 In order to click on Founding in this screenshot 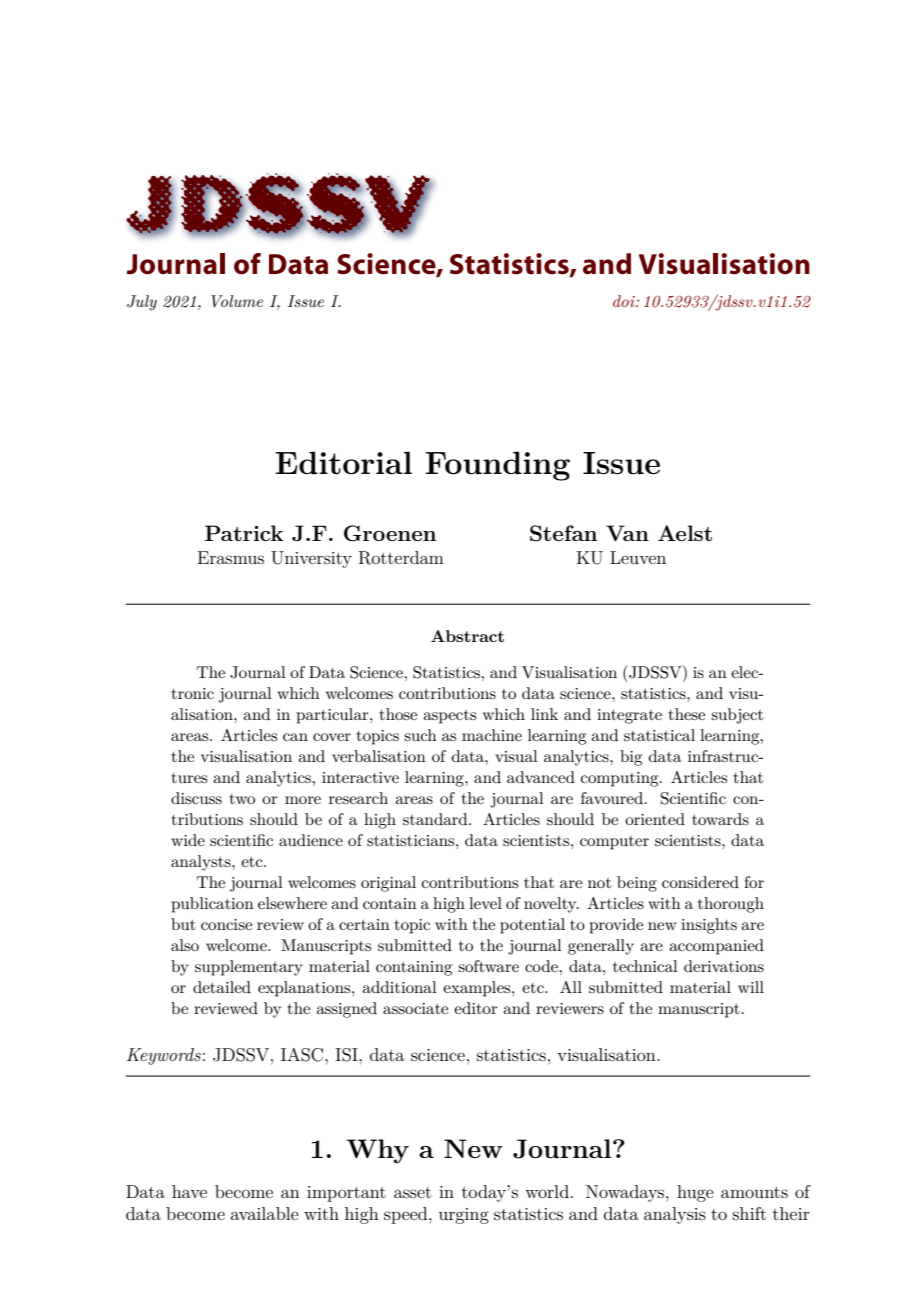, I will do `click(497, 466)`.
